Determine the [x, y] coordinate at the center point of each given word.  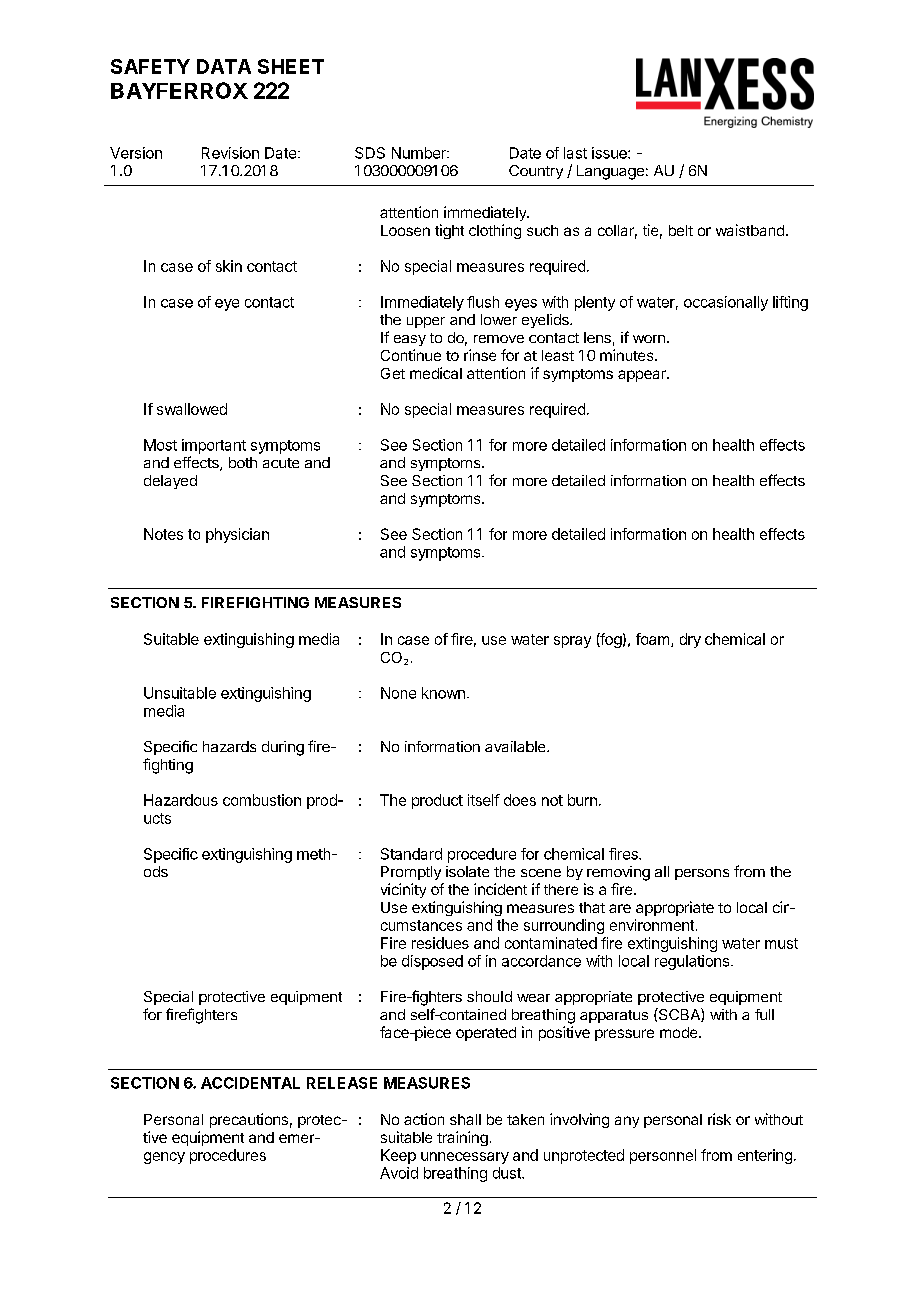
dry [690, 640]
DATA [224, 66]
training [462, 1138]
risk [719, 1119]
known [443, 693]
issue [610, 153]
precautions [249, 1120]
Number [420, 153]
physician [237, 535]
